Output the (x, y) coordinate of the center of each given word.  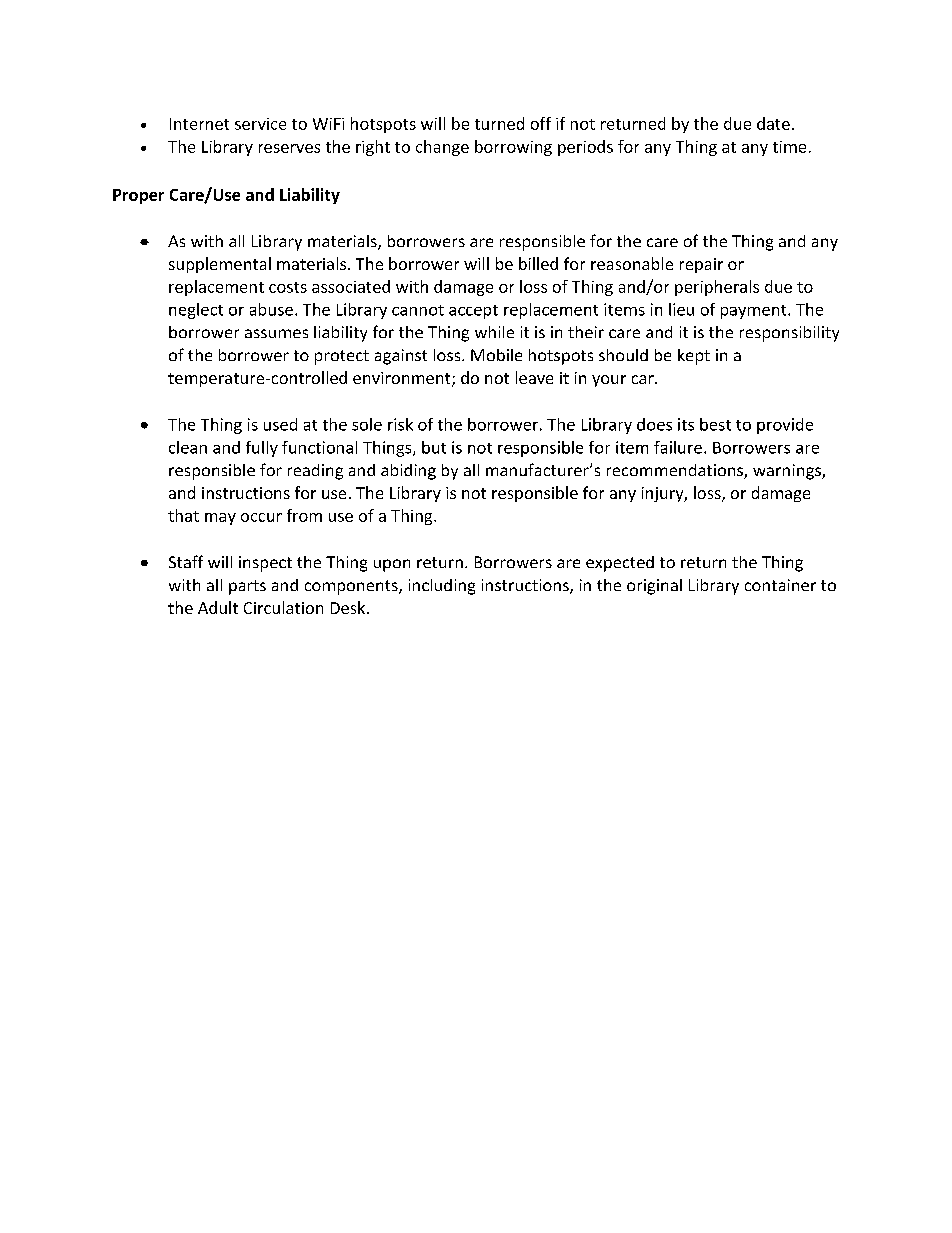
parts (247, 587)
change (442, 148)
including (442, 587)
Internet (199, 124)
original (654, 587)
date (773, 123)
